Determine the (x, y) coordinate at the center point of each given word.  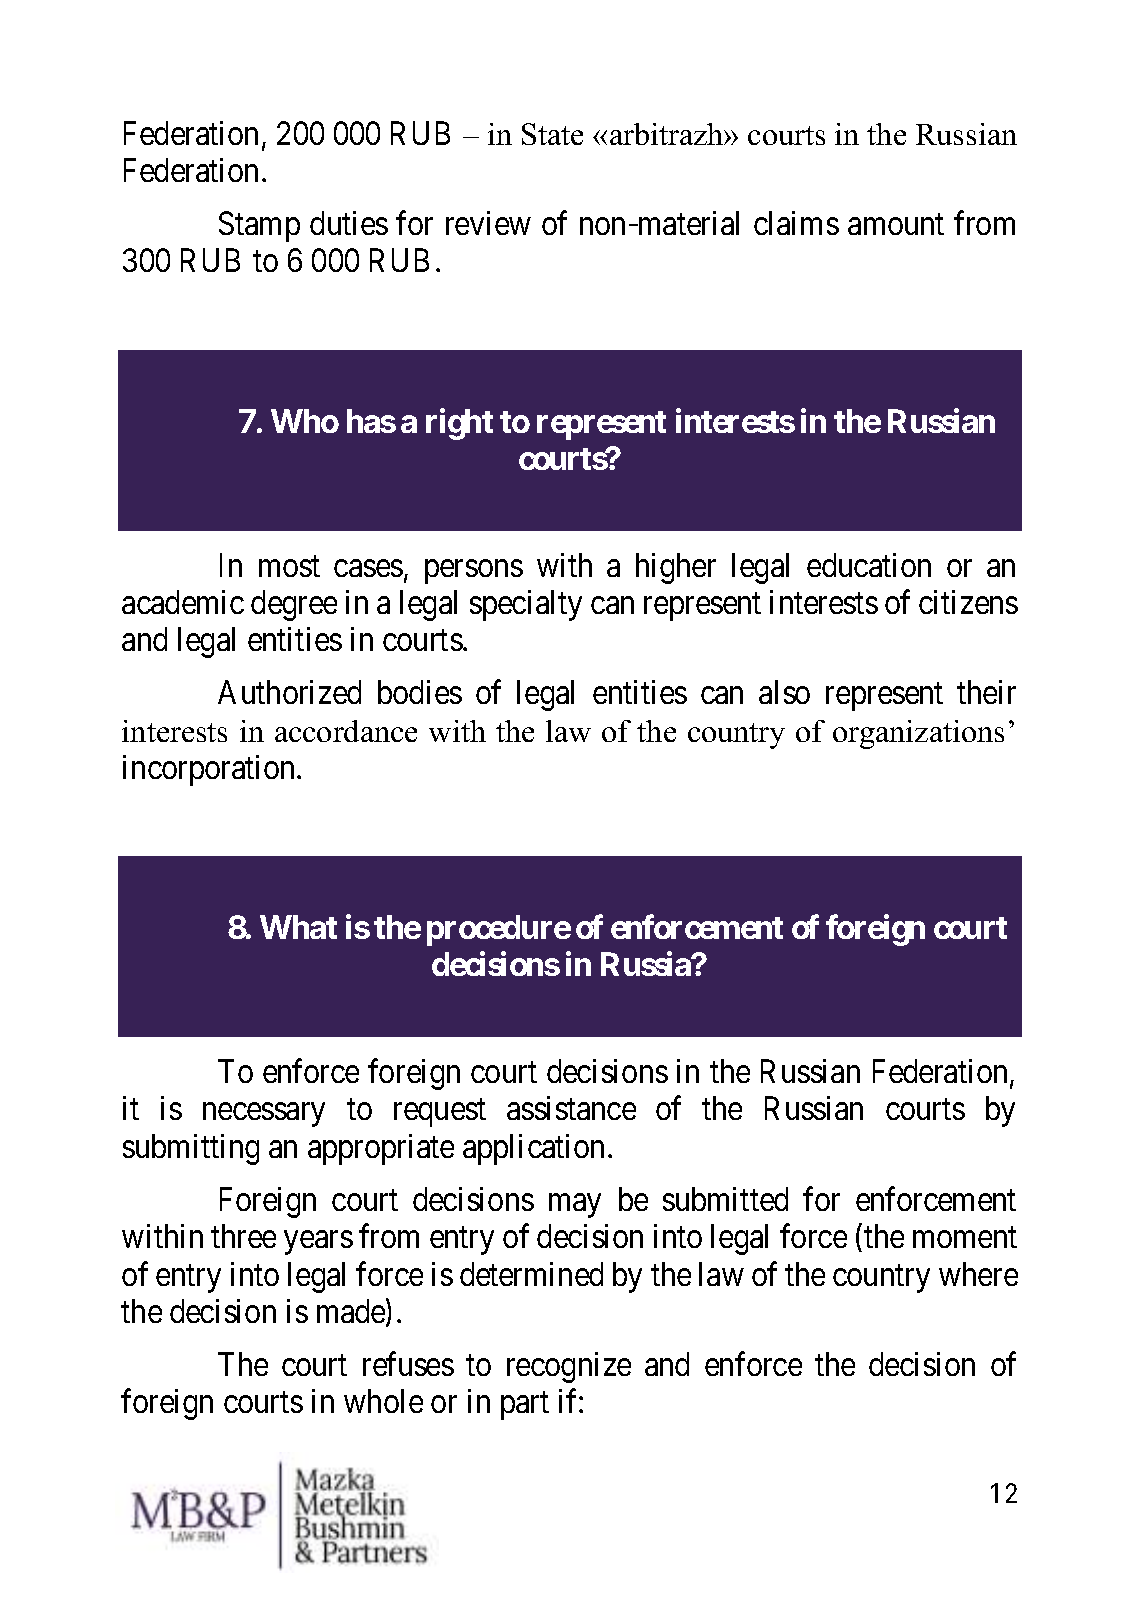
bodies (420, 692)
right (459, 424)
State (552, 134)
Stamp (259, 226)
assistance (571, 1108)
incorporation (210, 770)
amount (896, 225)
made (352, 1312)
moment (965, 1238)
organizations (918, 734)
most (289, 566)
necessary (264, 1115)
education (869, 565)
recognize (569, 1367)
